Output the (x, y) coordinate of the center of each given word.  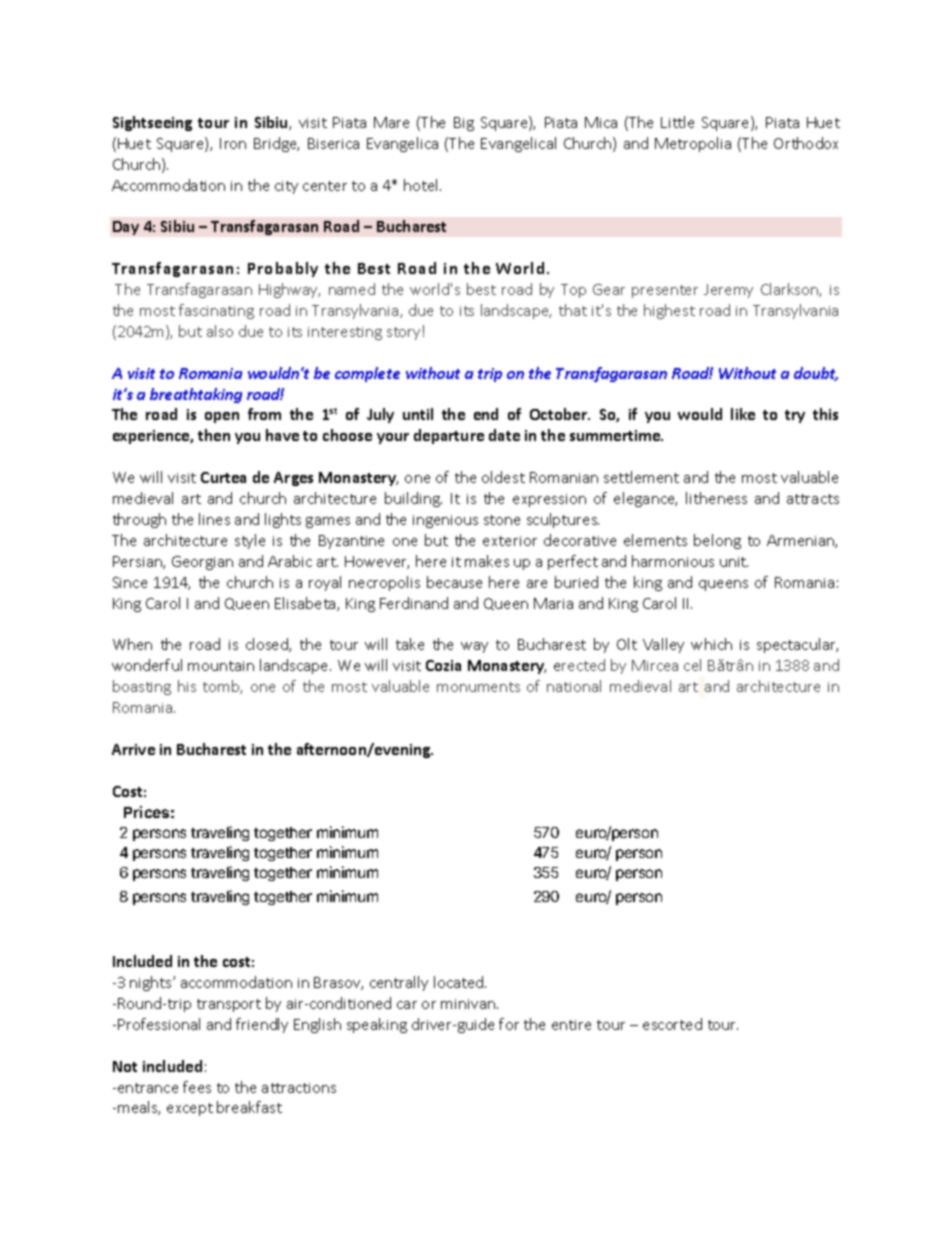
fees (197, 1087)
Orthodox (806, 143)
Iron (233, 143)
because (454, 582)
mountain (221, 666)
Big (464, 124)
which (711, 644)
